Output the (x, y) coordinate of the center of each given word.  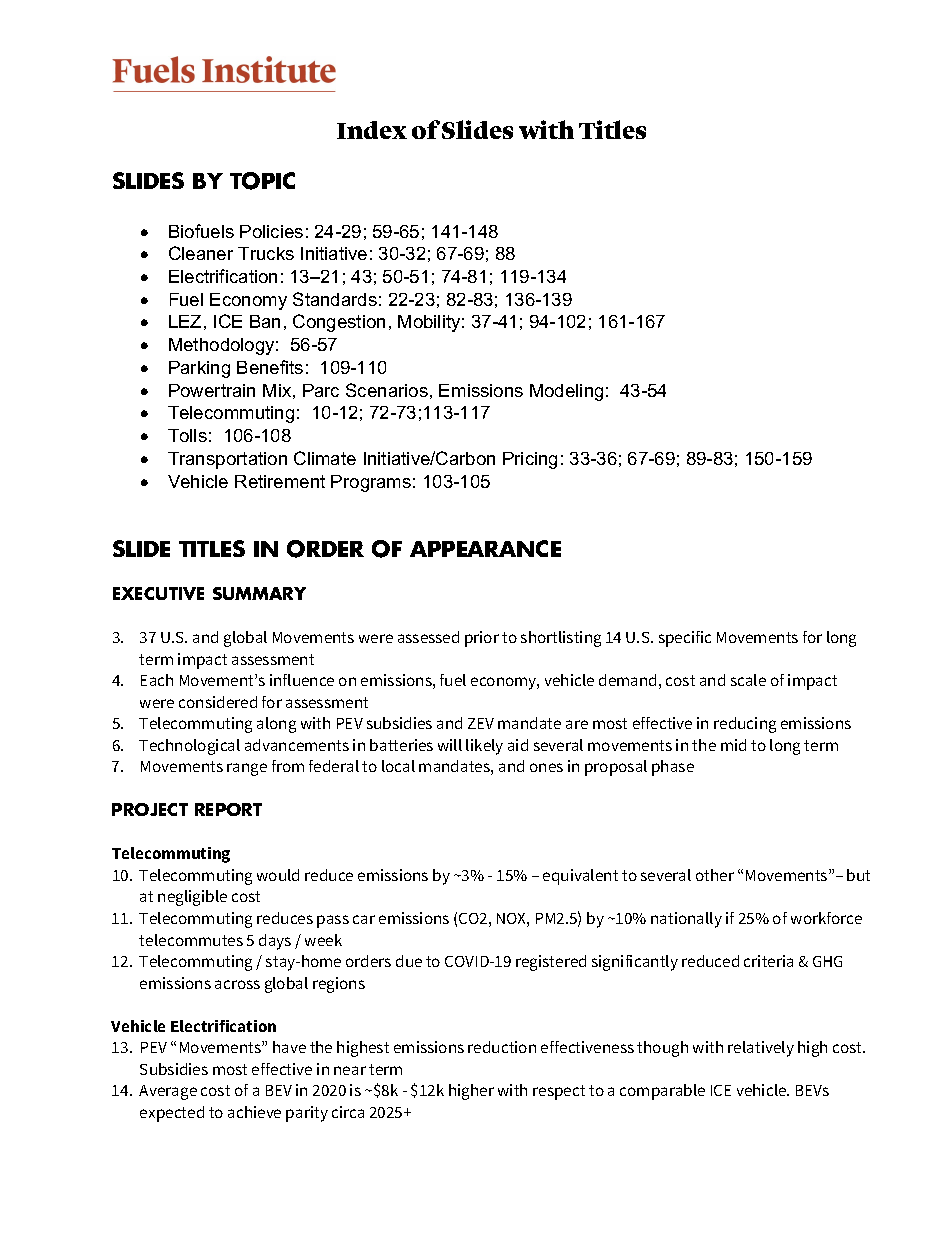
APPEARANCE (485, 548)
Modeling (566, 392)
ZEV (481, 723)
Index (372, 130)
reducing (745, 725)
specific (685, 639)
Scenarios (387, 390)
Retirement (280, 481)
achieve (254, 1112)
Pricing (530, 460)
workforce (826, 918)
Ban (265, 321)
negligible (192, 898)
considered (218, 702)
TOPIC (262, 181)
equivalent (580, 877)
